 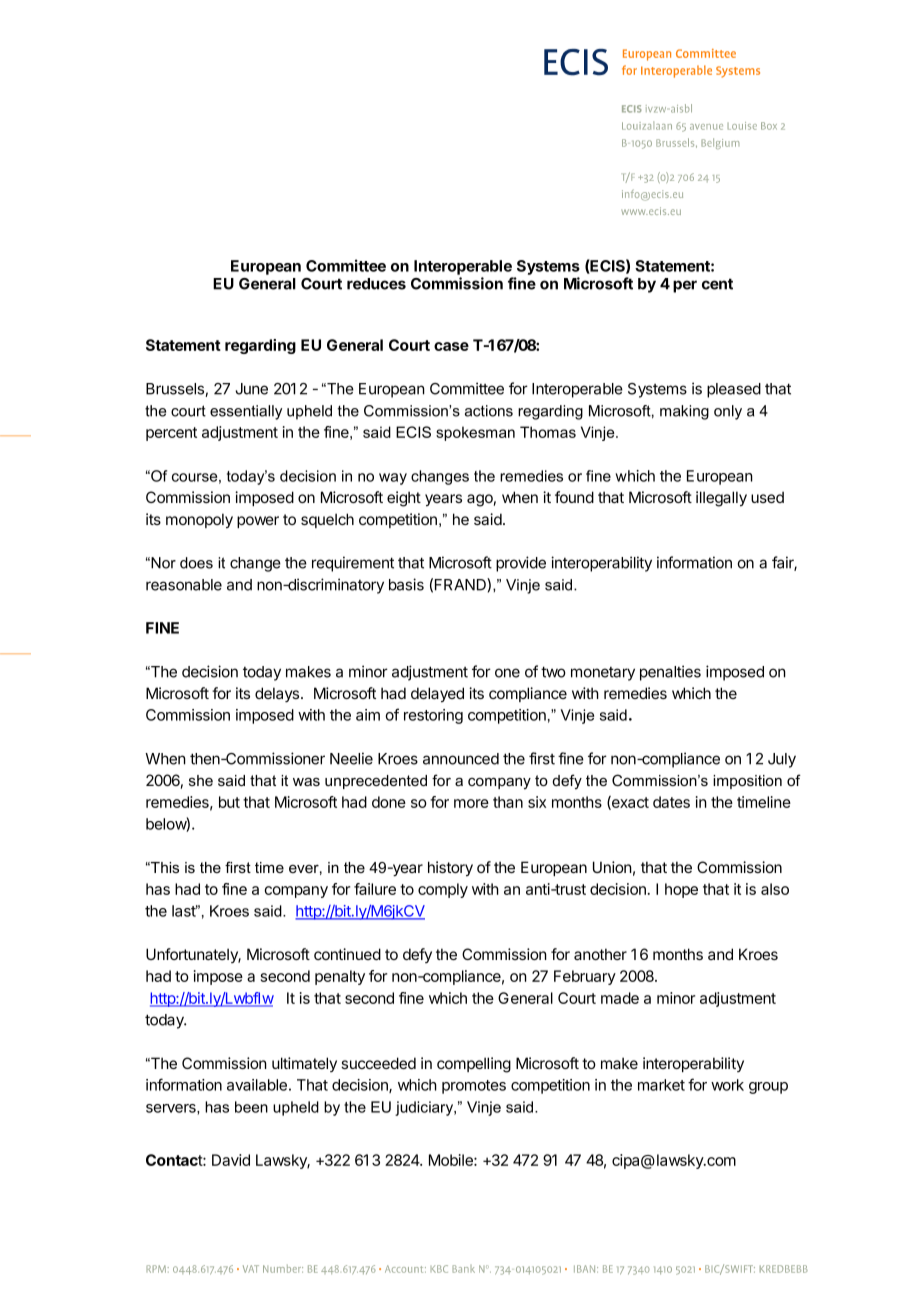 I want to click on case, so click(x=451, y=346).
